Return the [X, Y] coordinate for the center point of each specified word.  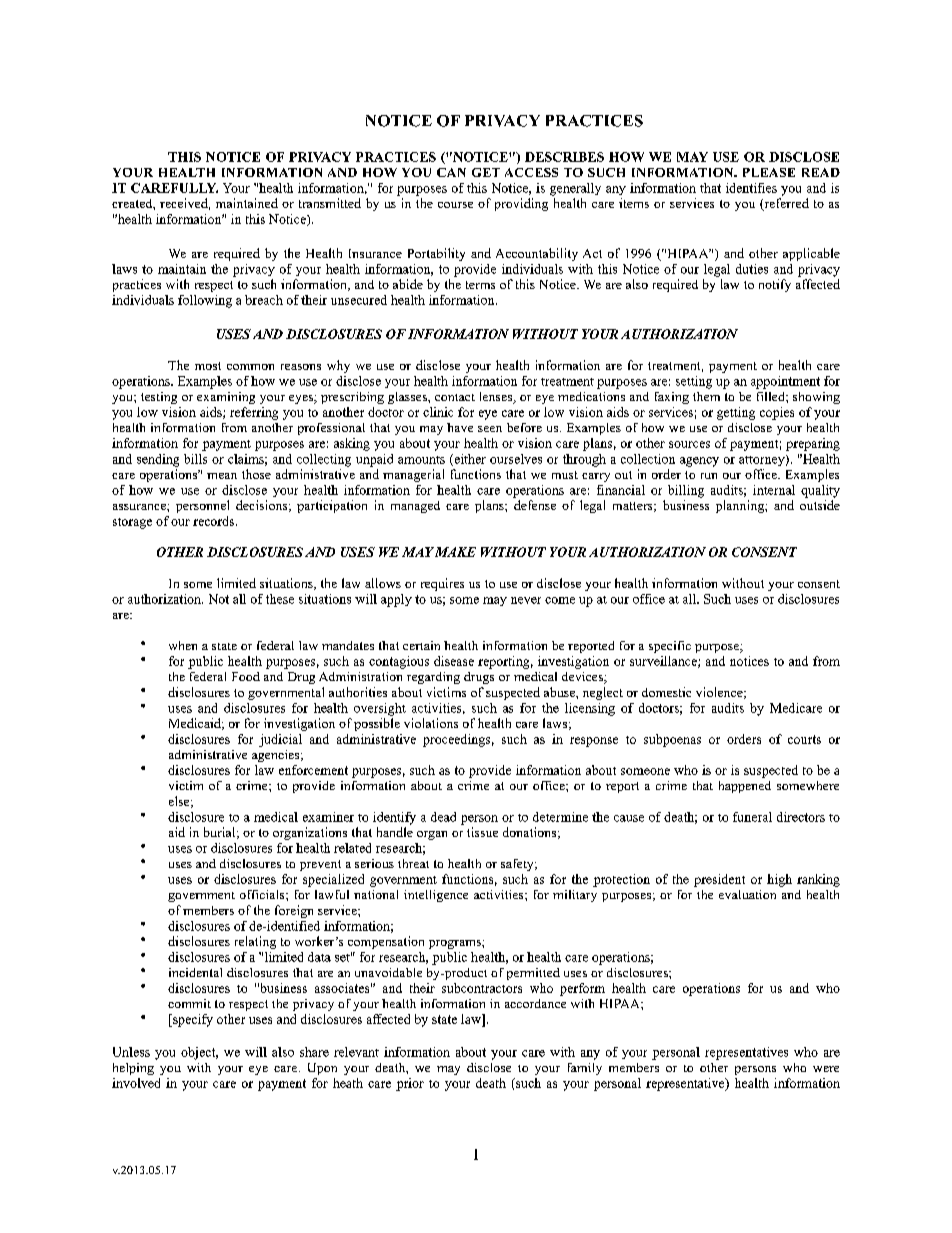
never [526, 600]
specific [670, 647]
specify [192, 1020]
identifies [751, 188]
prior [410, 1084]
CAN [451, 172]
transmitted [330, 203]
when [183, 645]
